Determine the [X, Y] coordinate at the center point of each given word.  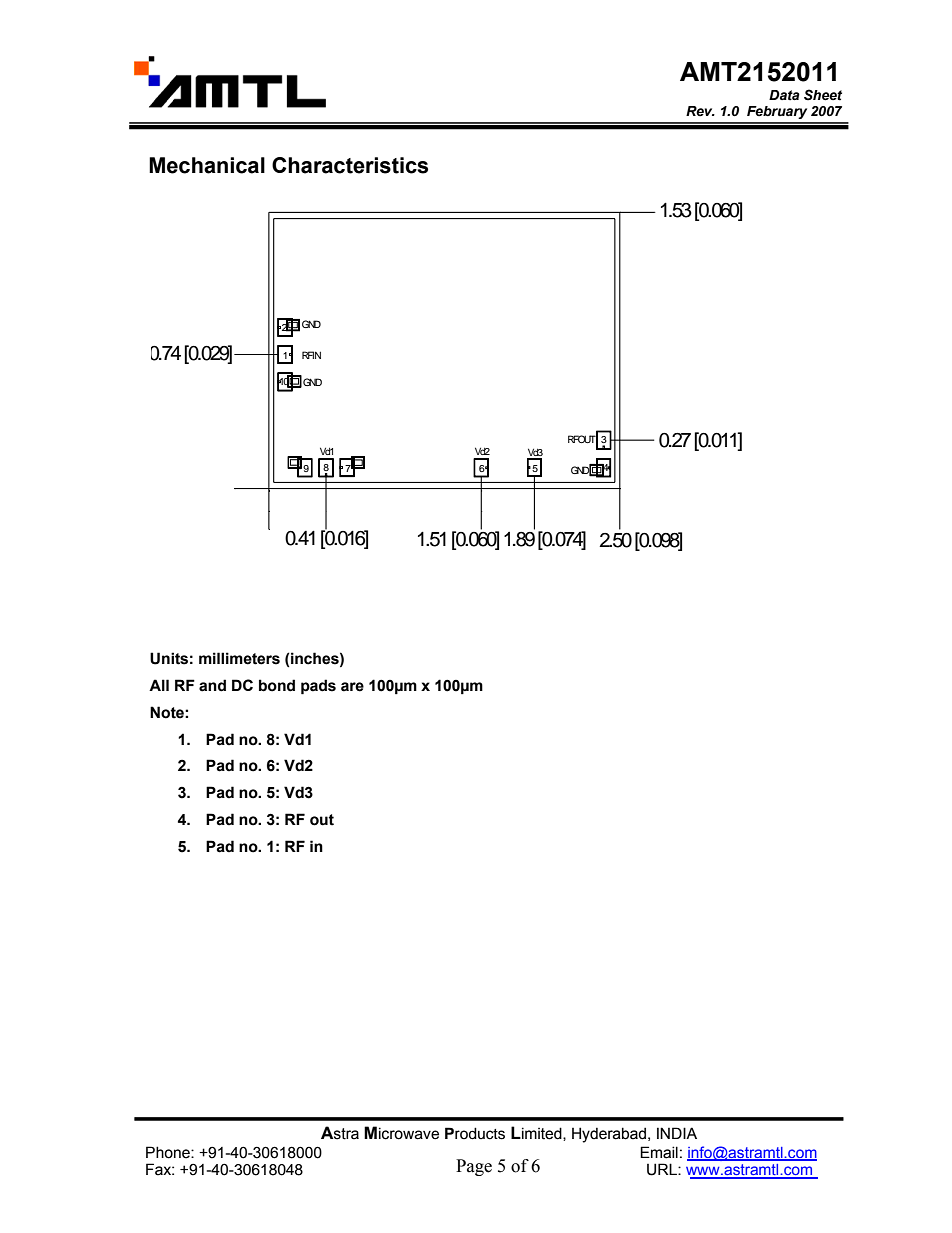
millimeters [239, 658]
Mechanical [207, 165]
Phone [169, 1152]
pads [318, 687]
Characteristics [350, 165]
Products [475, 1133]
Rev [700, 111]
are [352, 687]
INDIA [677, 1133]
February [777, 112]
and [212, 685]
